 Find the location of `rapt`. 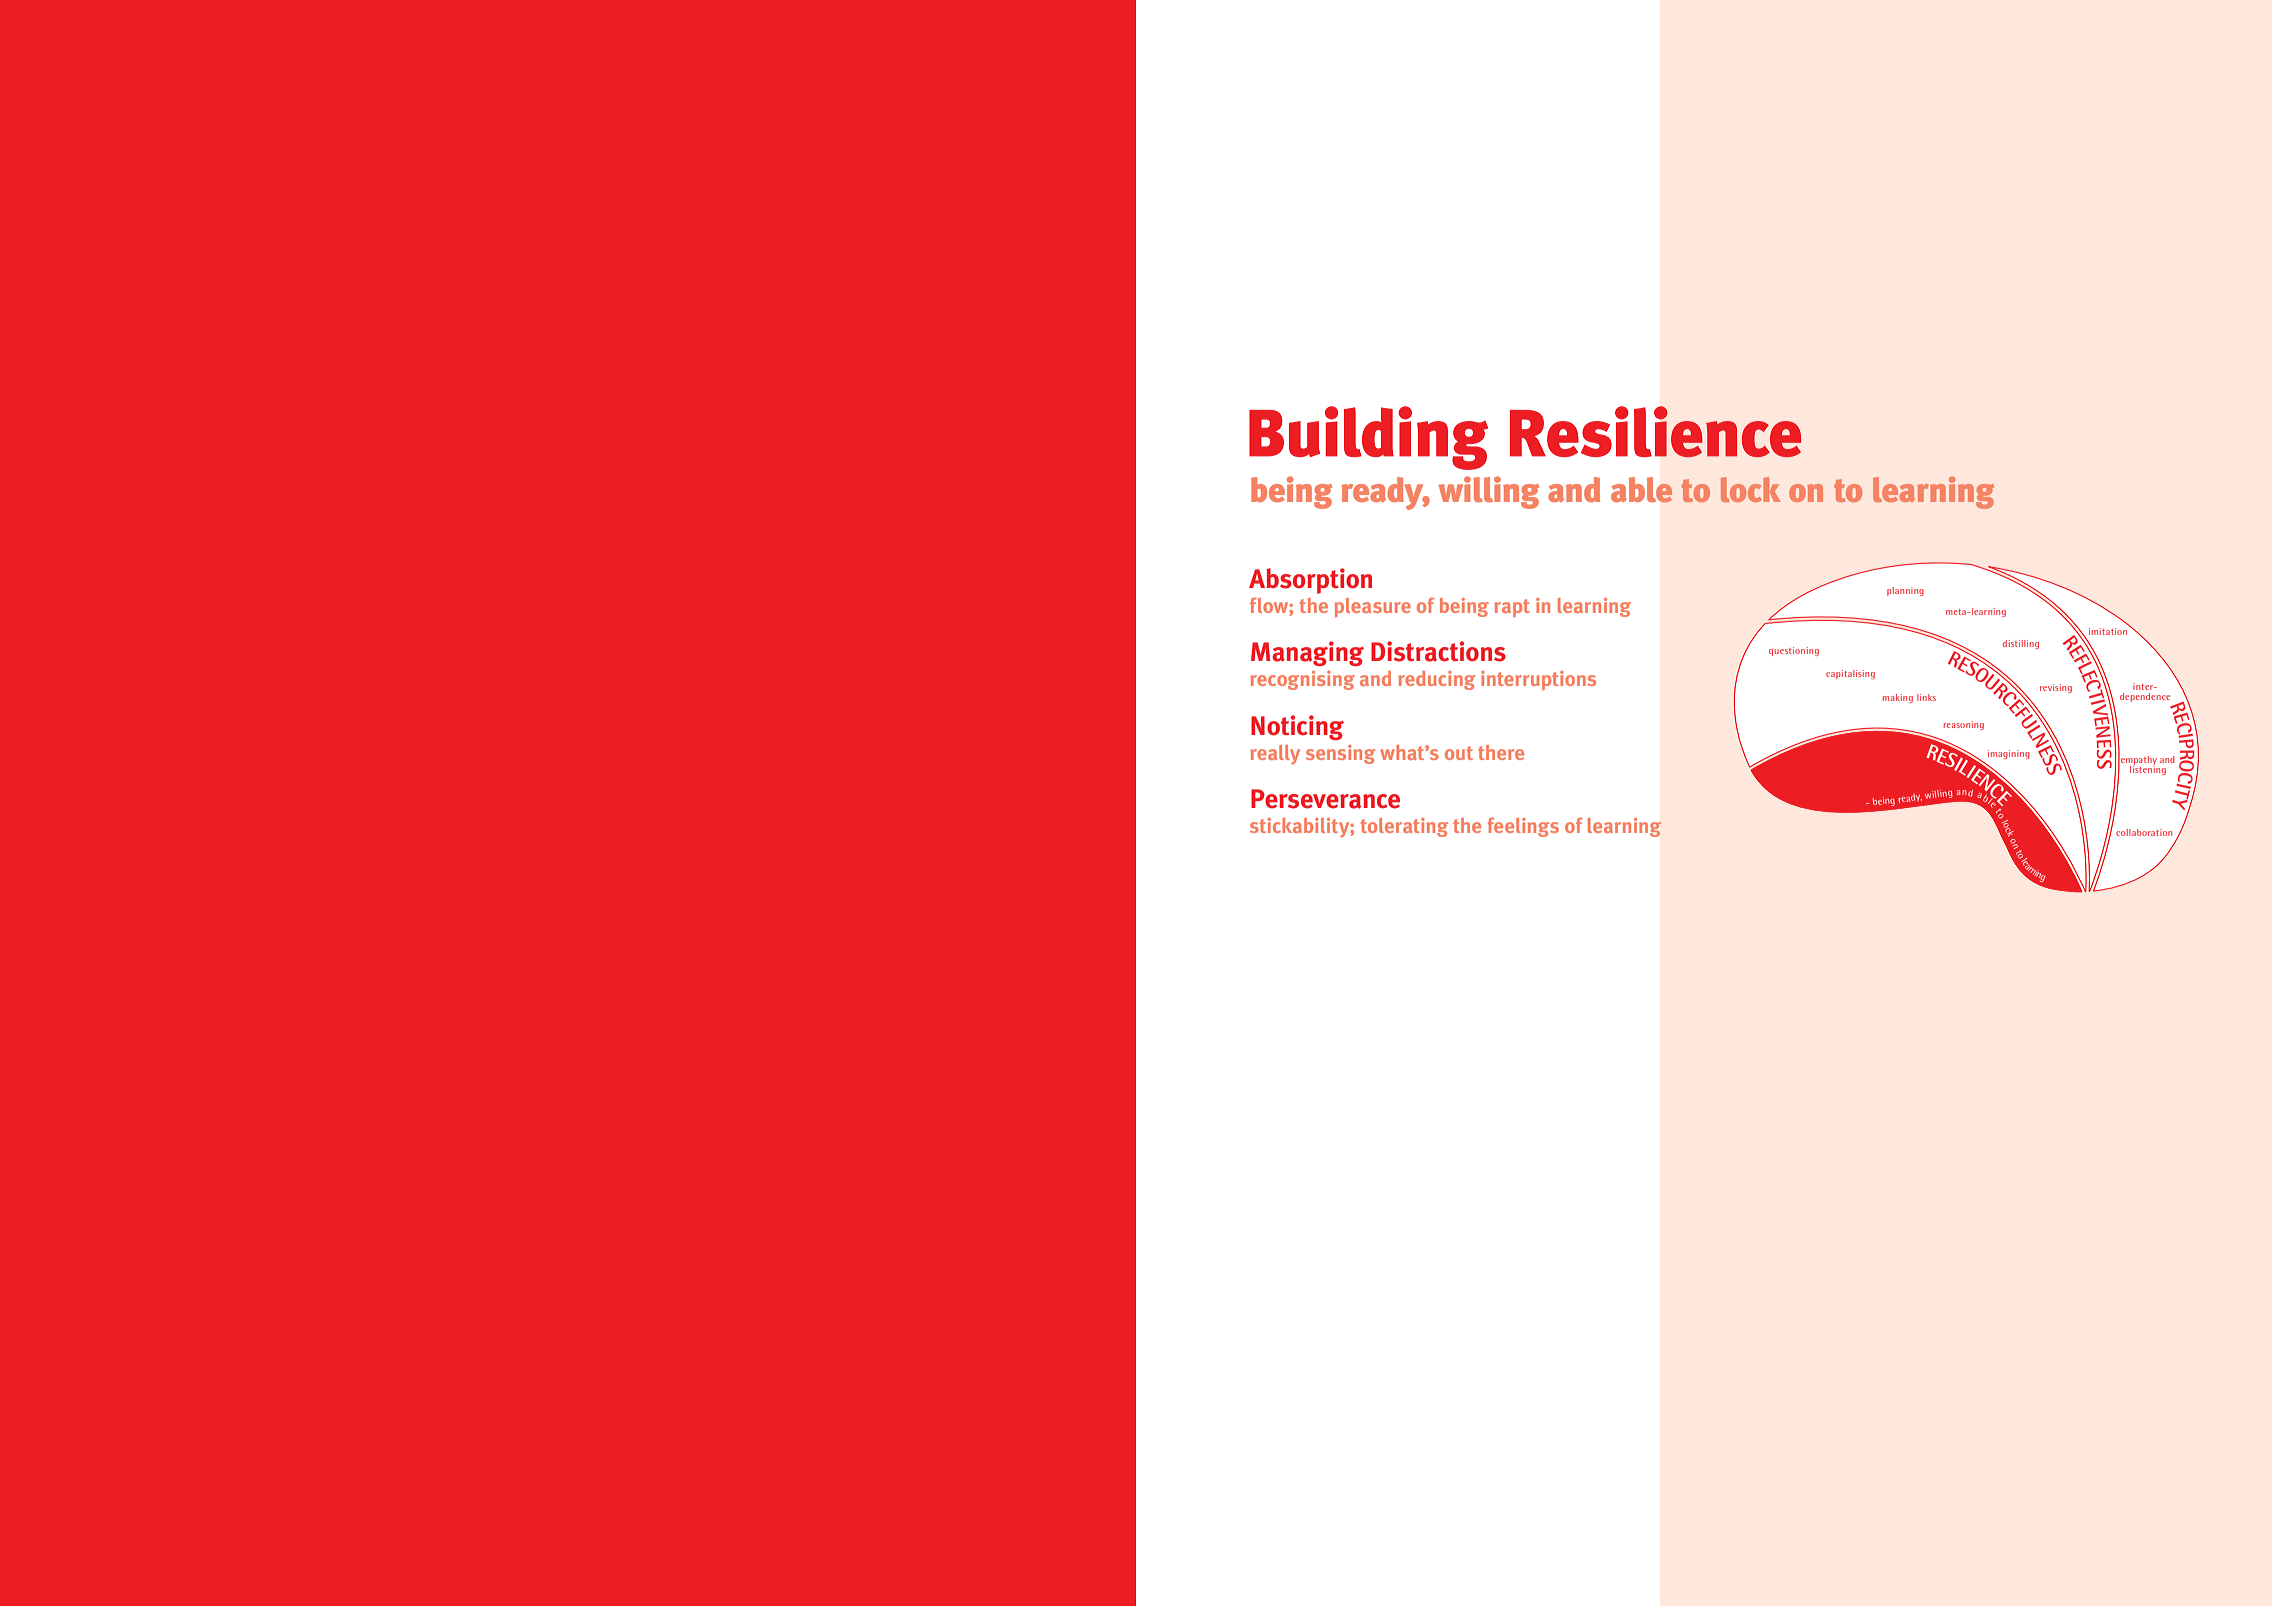

rapt is located at coordinates (1512, 608).
